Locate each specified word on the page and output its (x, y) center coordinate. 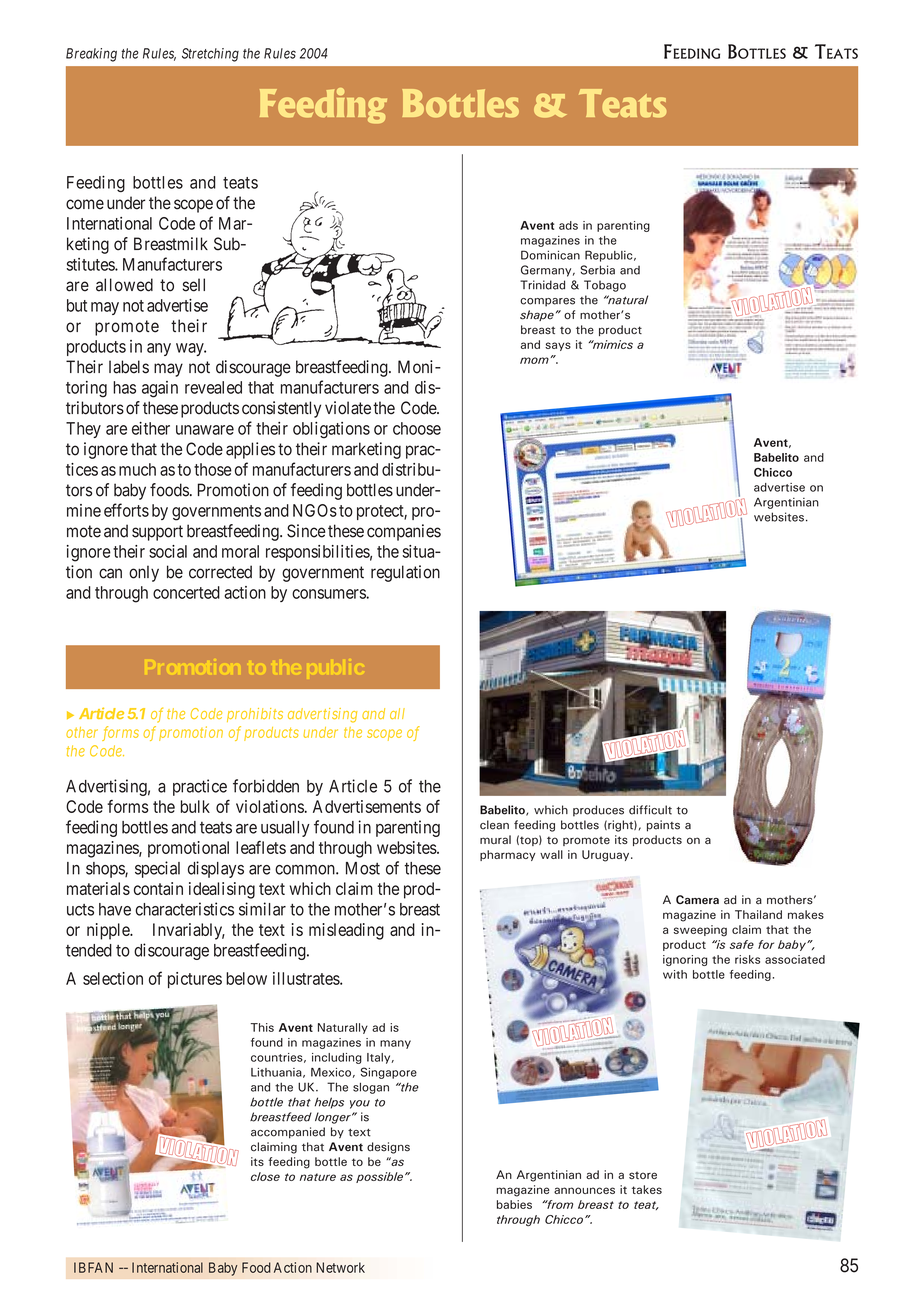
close (265, 1176)
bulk (195, 806)
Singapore (389, 1073)
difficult (650, 810)
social (168, 551)
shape (537, 315)
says (558, 346)
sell (194, 285)
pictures (195, 980)
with (675, 974)
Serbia (598, 270)
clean (494, 825)
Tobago (605, 286)
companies (404, 532)
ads (568, 225)
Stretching (210, 55)
